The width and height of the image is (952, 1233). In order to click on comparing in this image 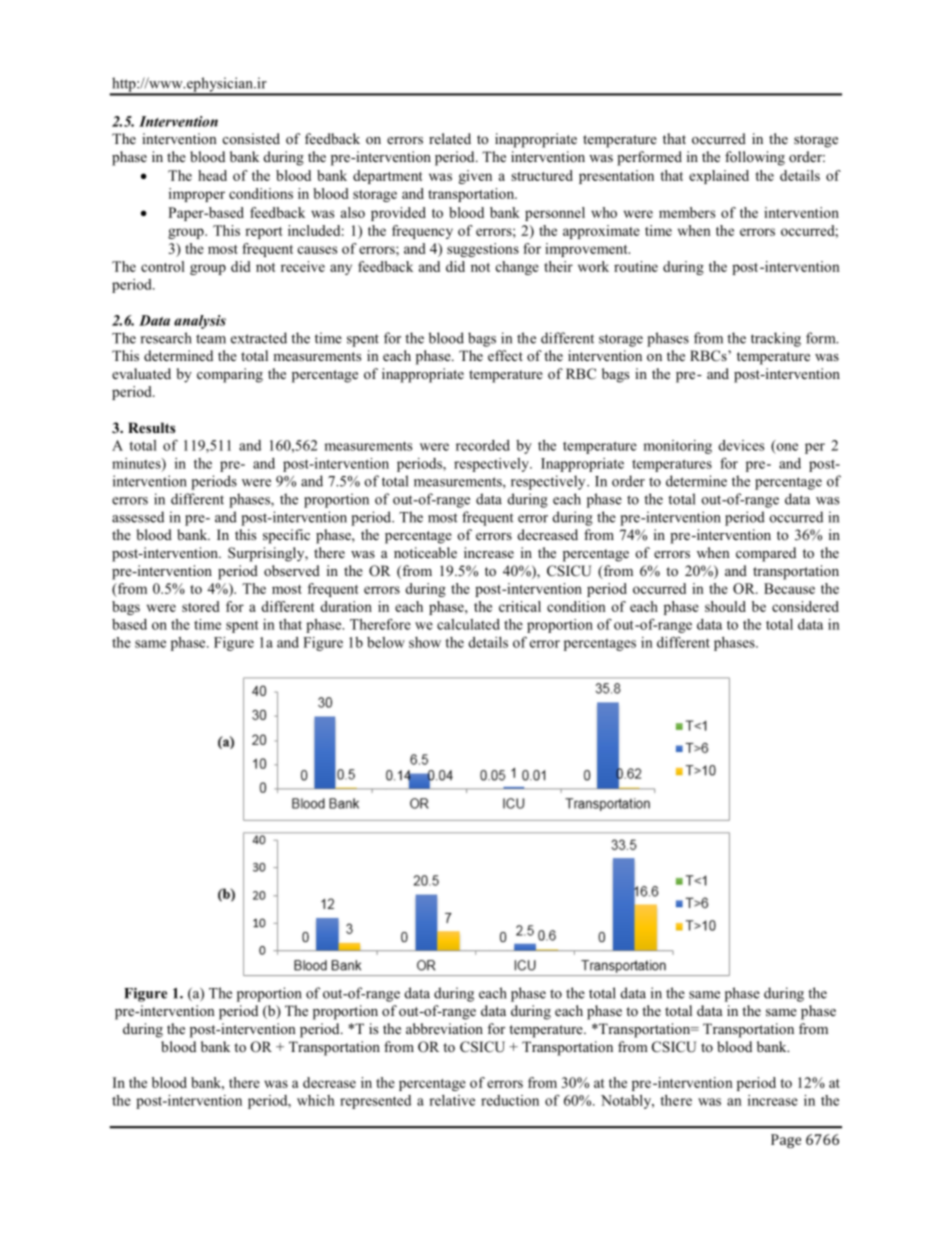, I will do `click(230, 375)`.
